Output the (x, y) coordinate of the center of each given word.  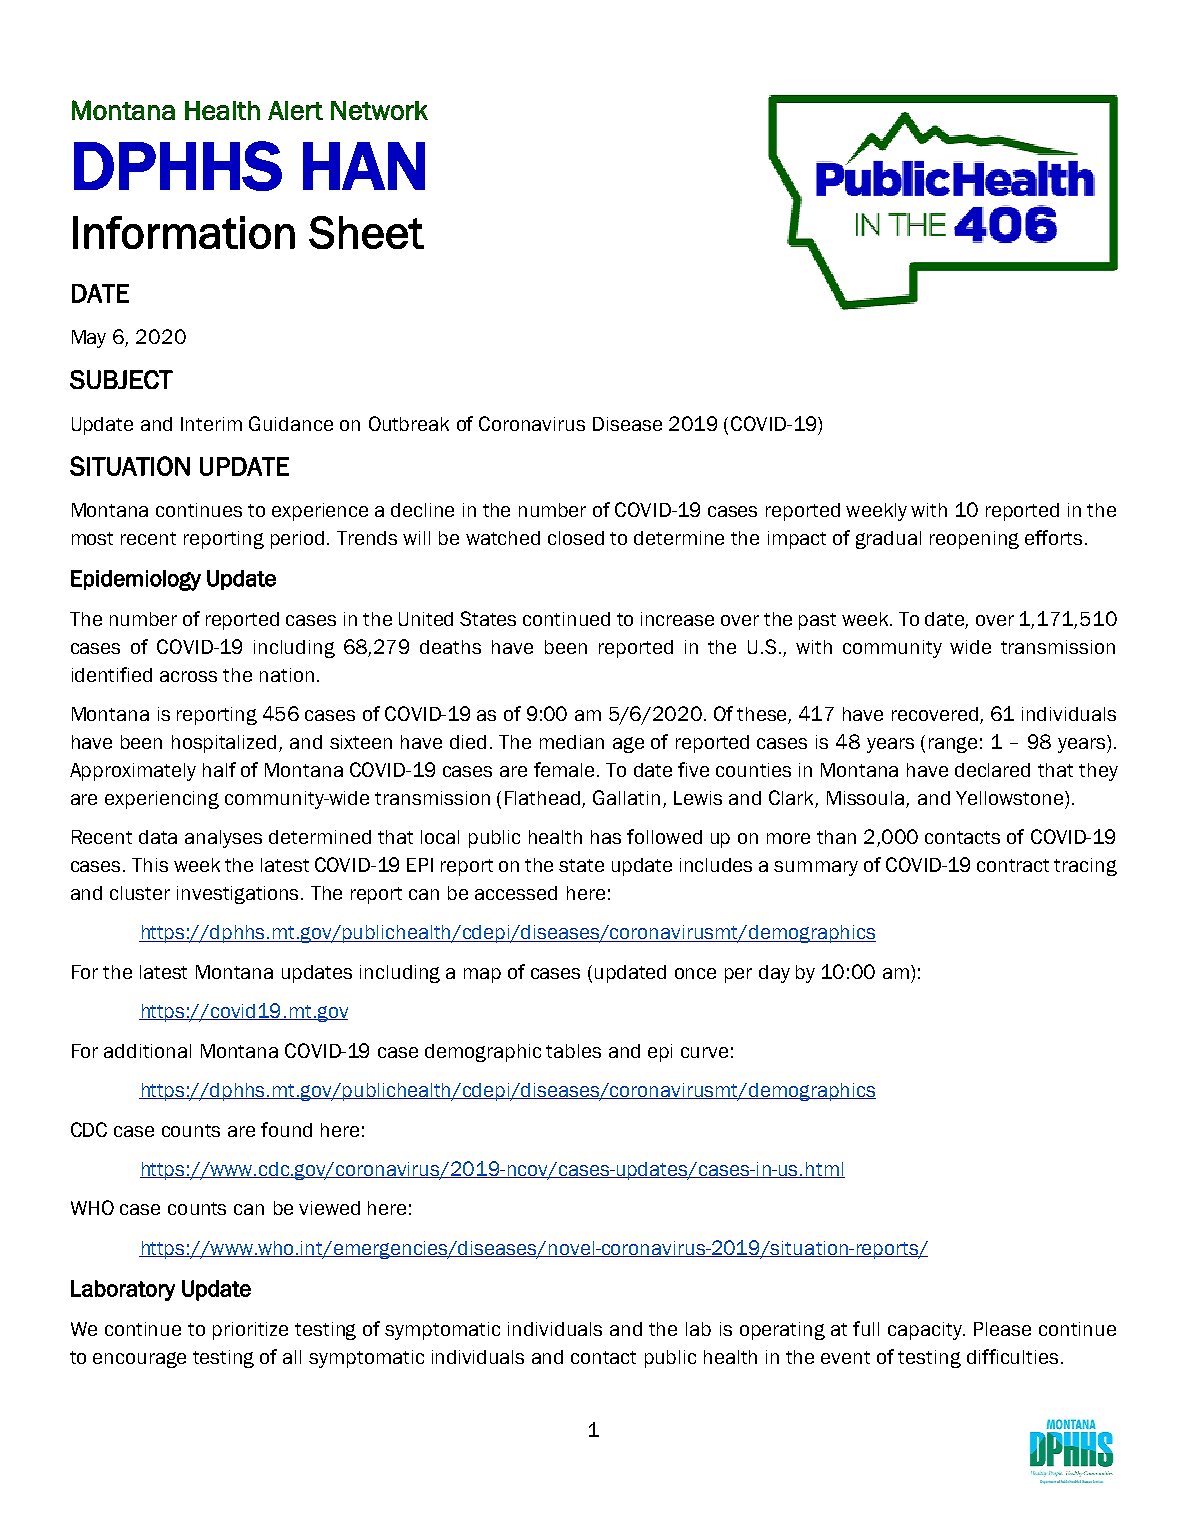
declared (992, 770)
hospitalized (226, 744)
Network (379, 110)
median (572, 742)
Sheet (366, 232)
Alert (295, 110)
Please (1002, 1329)
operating (782, 1331)
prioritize (250, 1331)
